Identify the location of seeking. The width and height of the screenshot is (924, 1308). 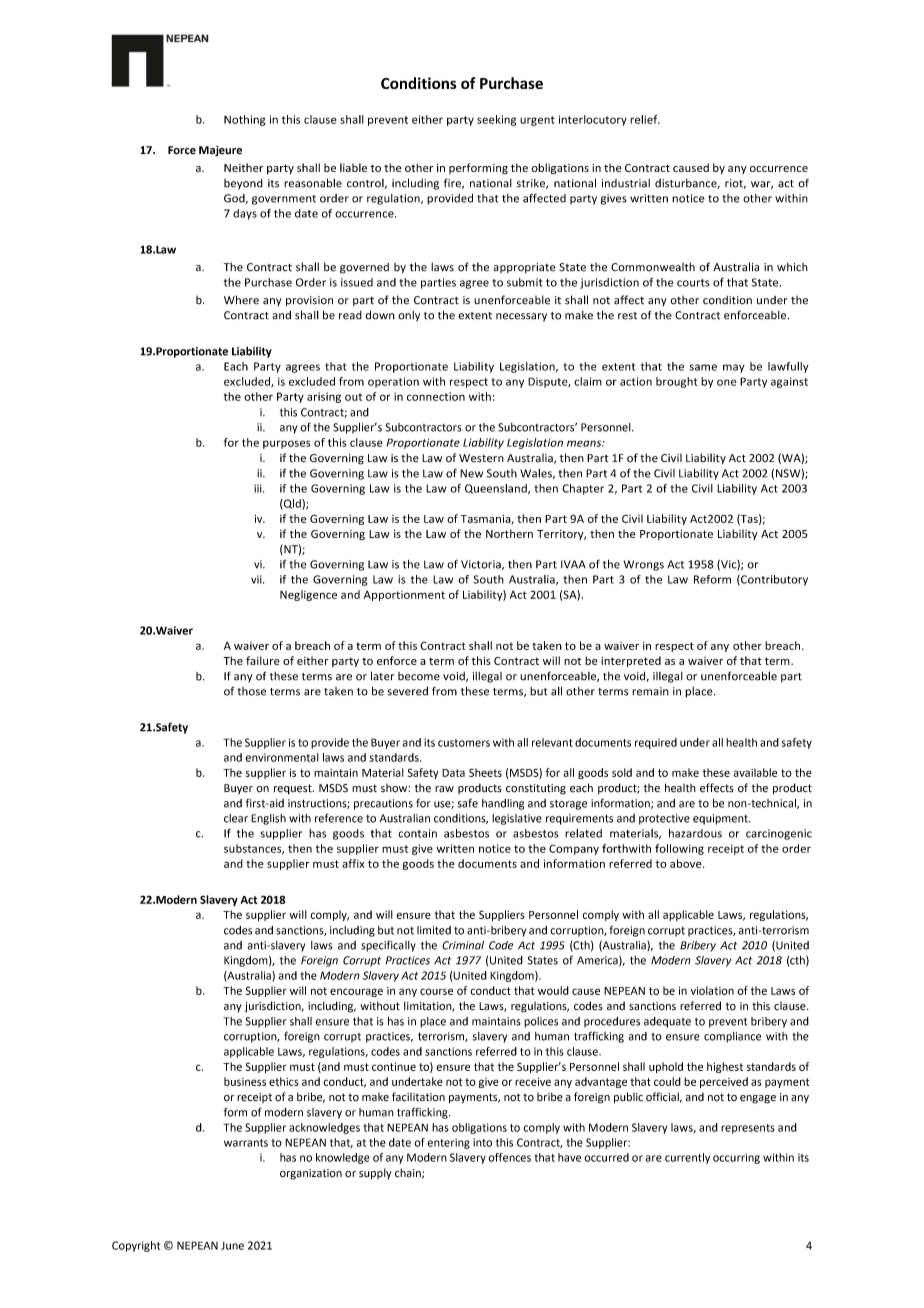
(496, 120).
